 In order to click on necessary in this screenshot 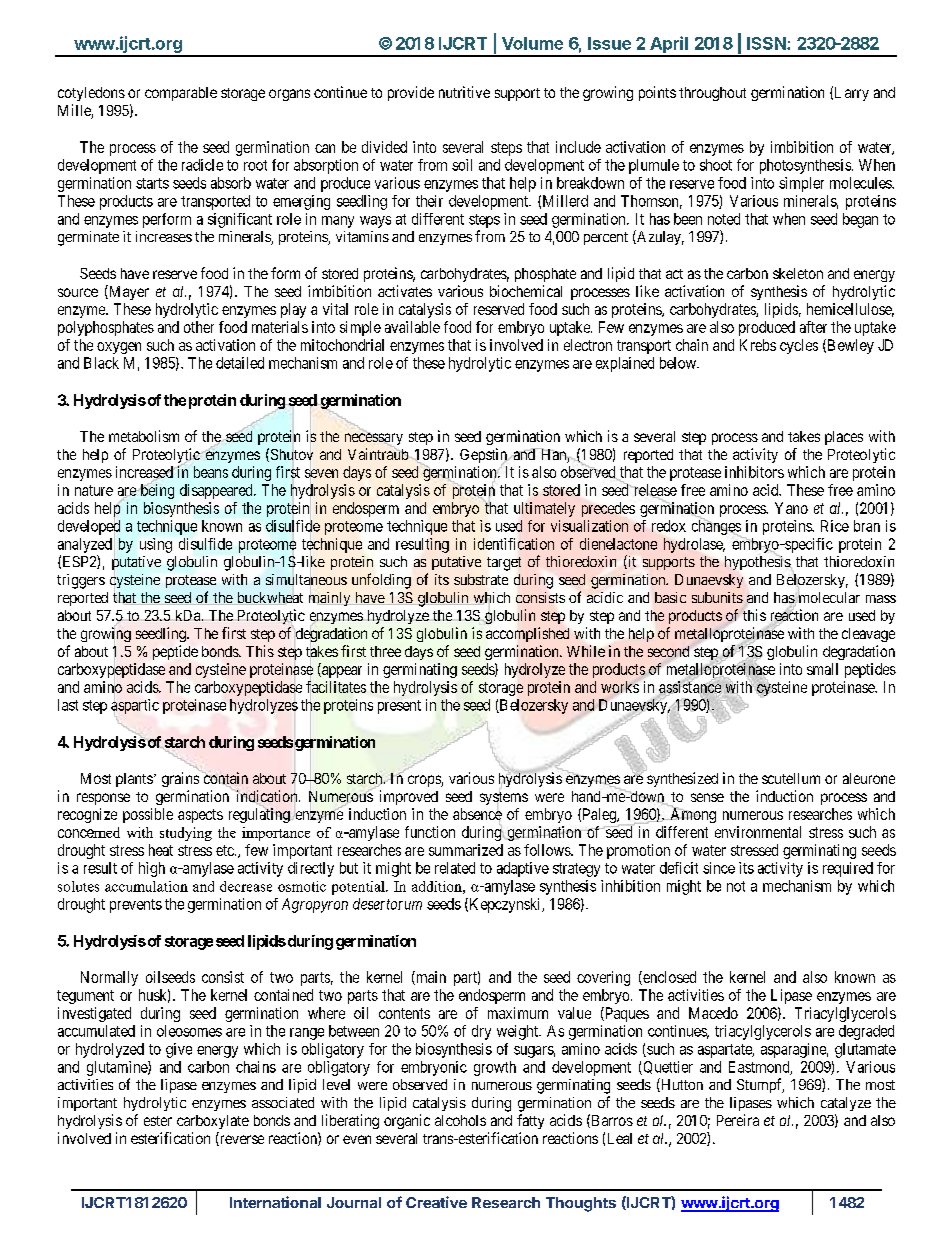, I will do `click(374, 440)`.
